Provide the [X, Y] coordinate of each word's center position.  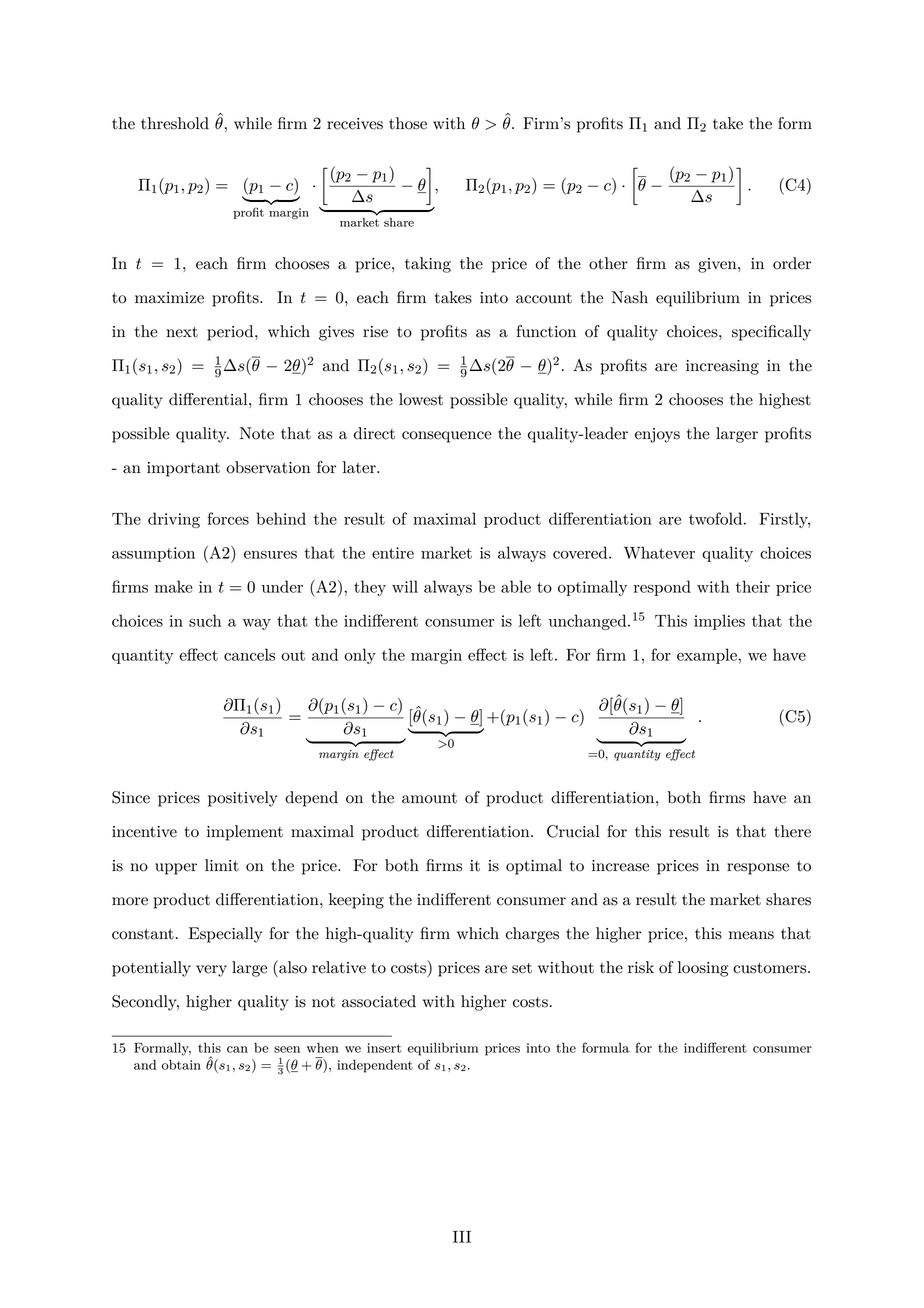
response [758, 869]
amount [429, 798]
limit [222, 865]
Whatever [659, 552]
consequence [447, 437]
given [718, 265]
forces [228, 518]
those [408, 123]
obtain [181, 1065]
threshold [175, 123]
